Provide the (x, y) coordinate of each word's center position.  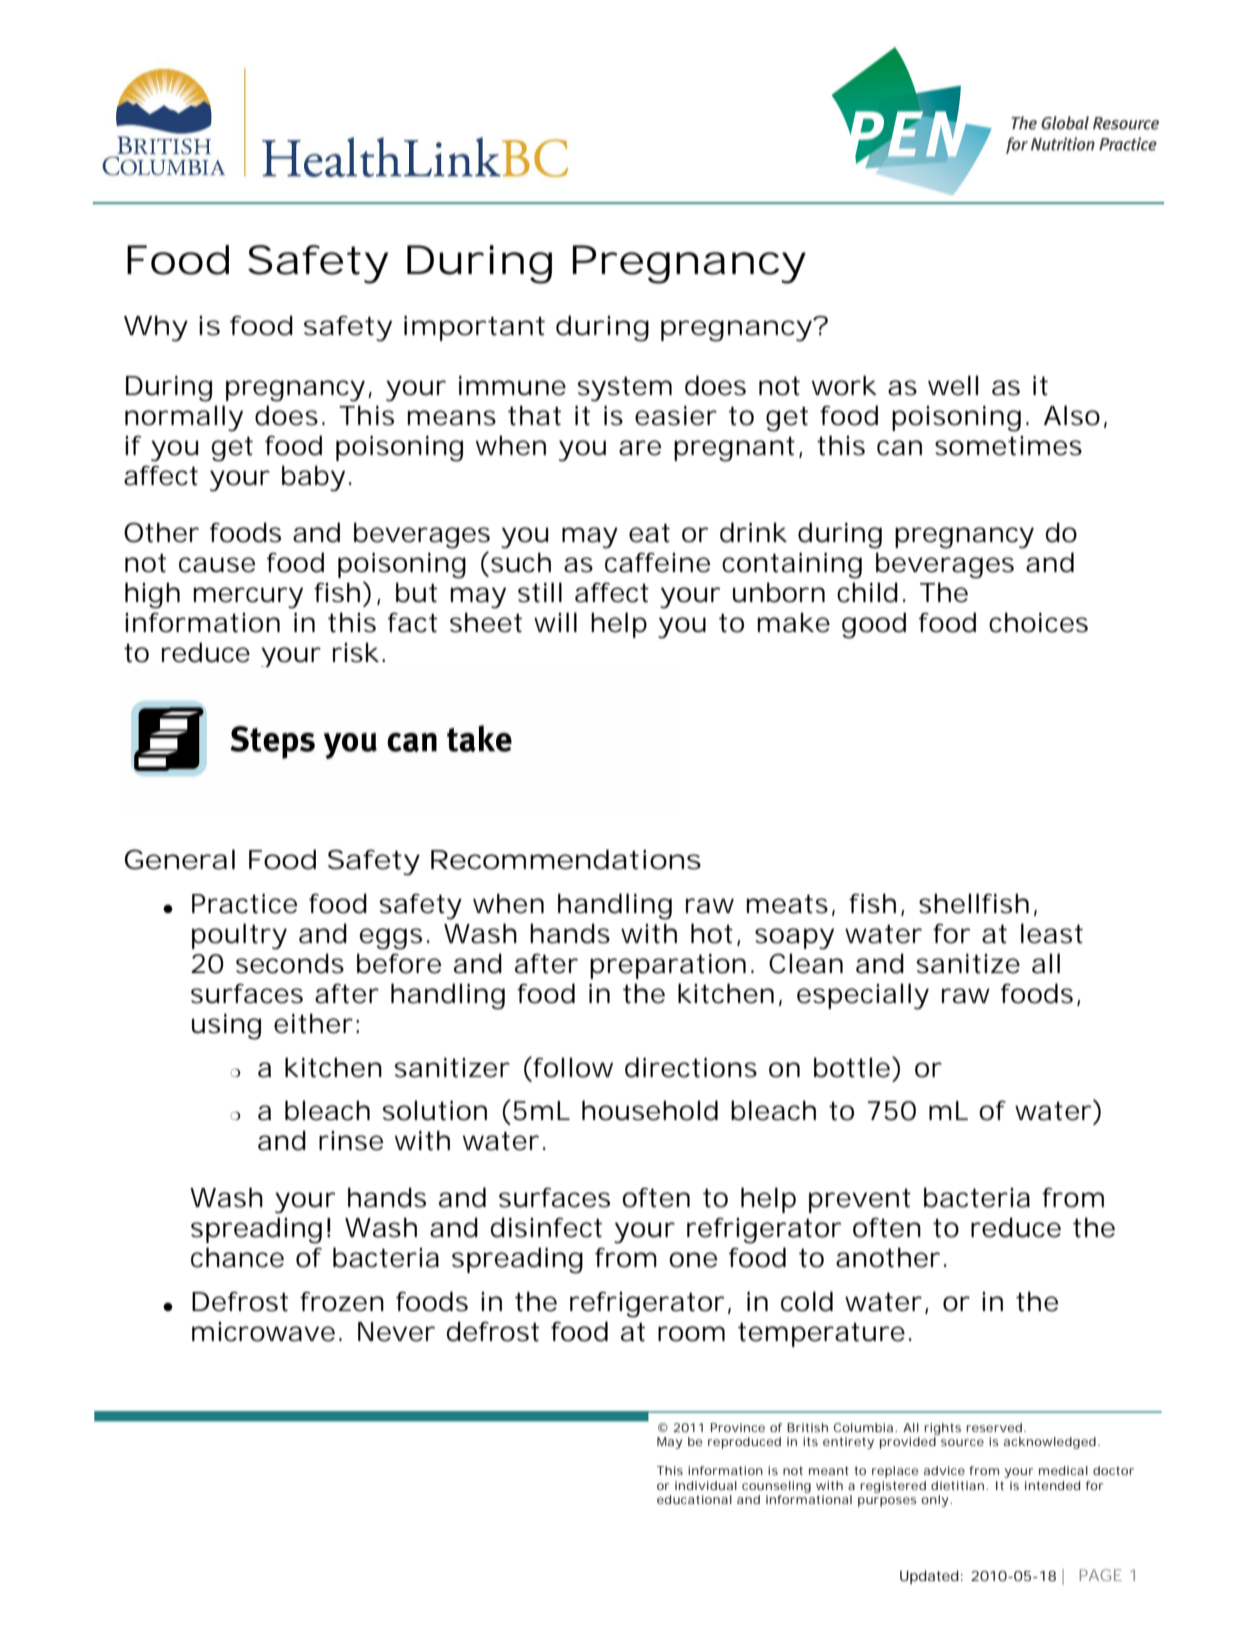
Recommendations (566, 859)
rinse (351, 1141)
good (874, 625)
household (650, 1110)
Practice (244, 904)
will (555, 622)
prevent (860, 1201)
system (625, 389)
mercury (248, 598)
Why (156, 328)
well (953, 385)
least (1052, 933)
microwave (266, 1332)
